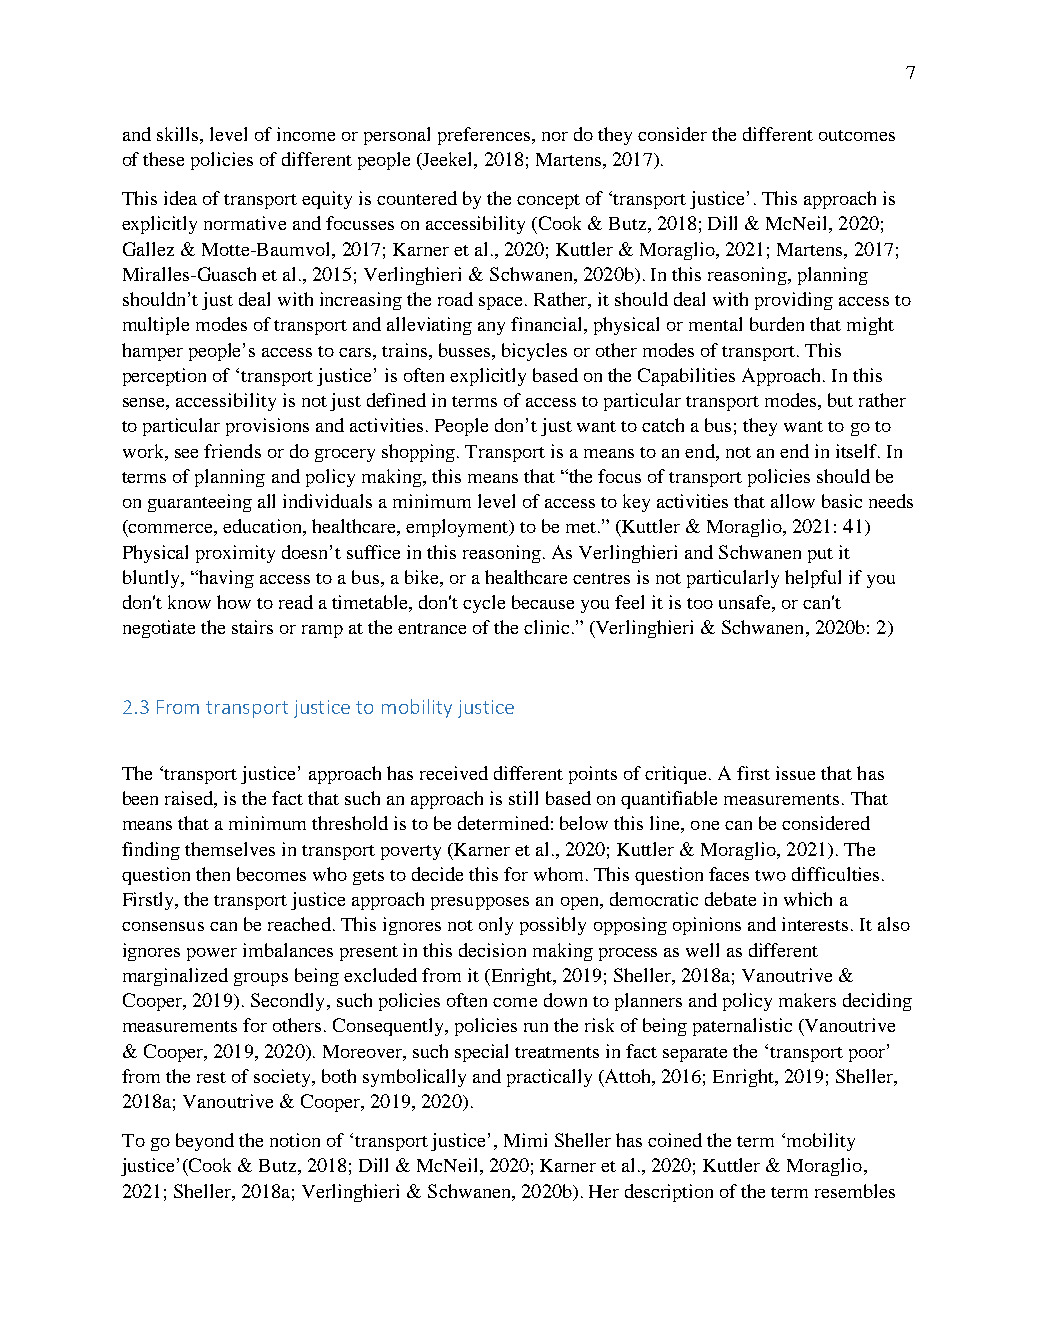 Image resolution: width=1038 pixels, height=1343 pixels. Describe the element at coordinates (252, 627) in the document. I see `stairs` at that location.
